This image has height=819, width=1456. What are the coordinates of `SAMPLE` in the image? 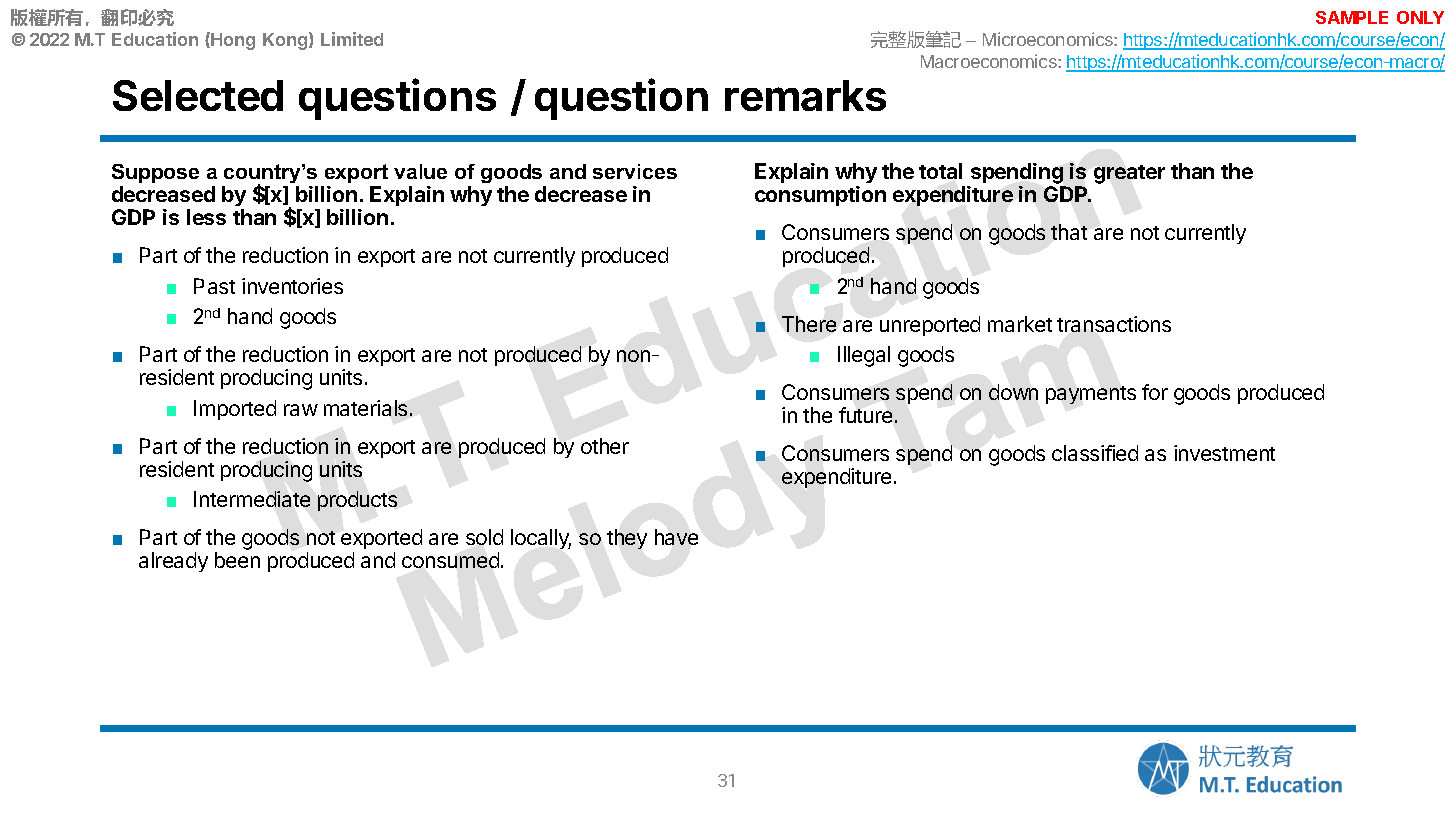 It's located at (1352, 17).
